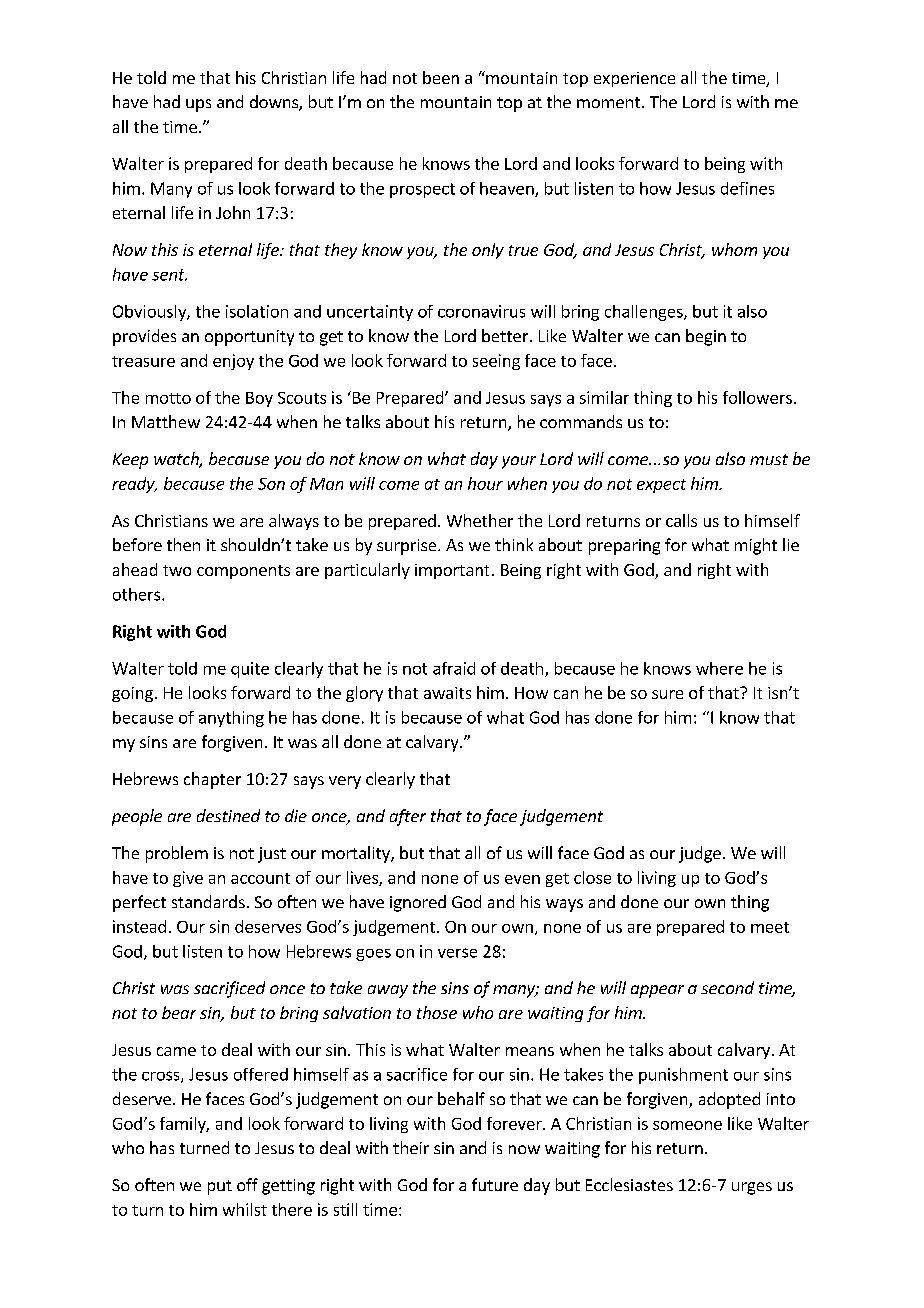 The height and width of the screenshot is (1308, 924). I want to click on ups, so click(198, 105).
